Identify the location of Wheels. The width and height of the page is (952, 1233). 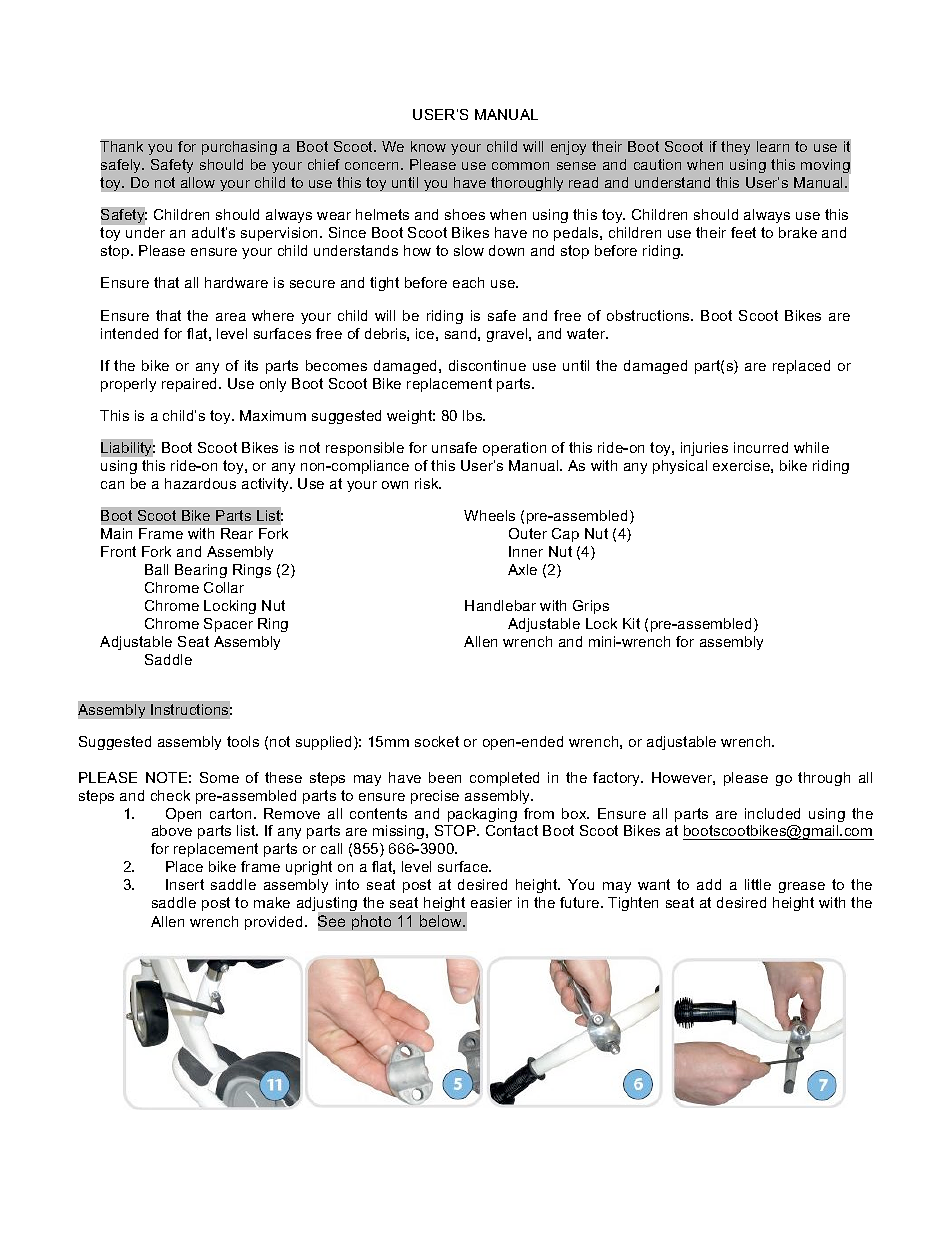
(489, 515).
